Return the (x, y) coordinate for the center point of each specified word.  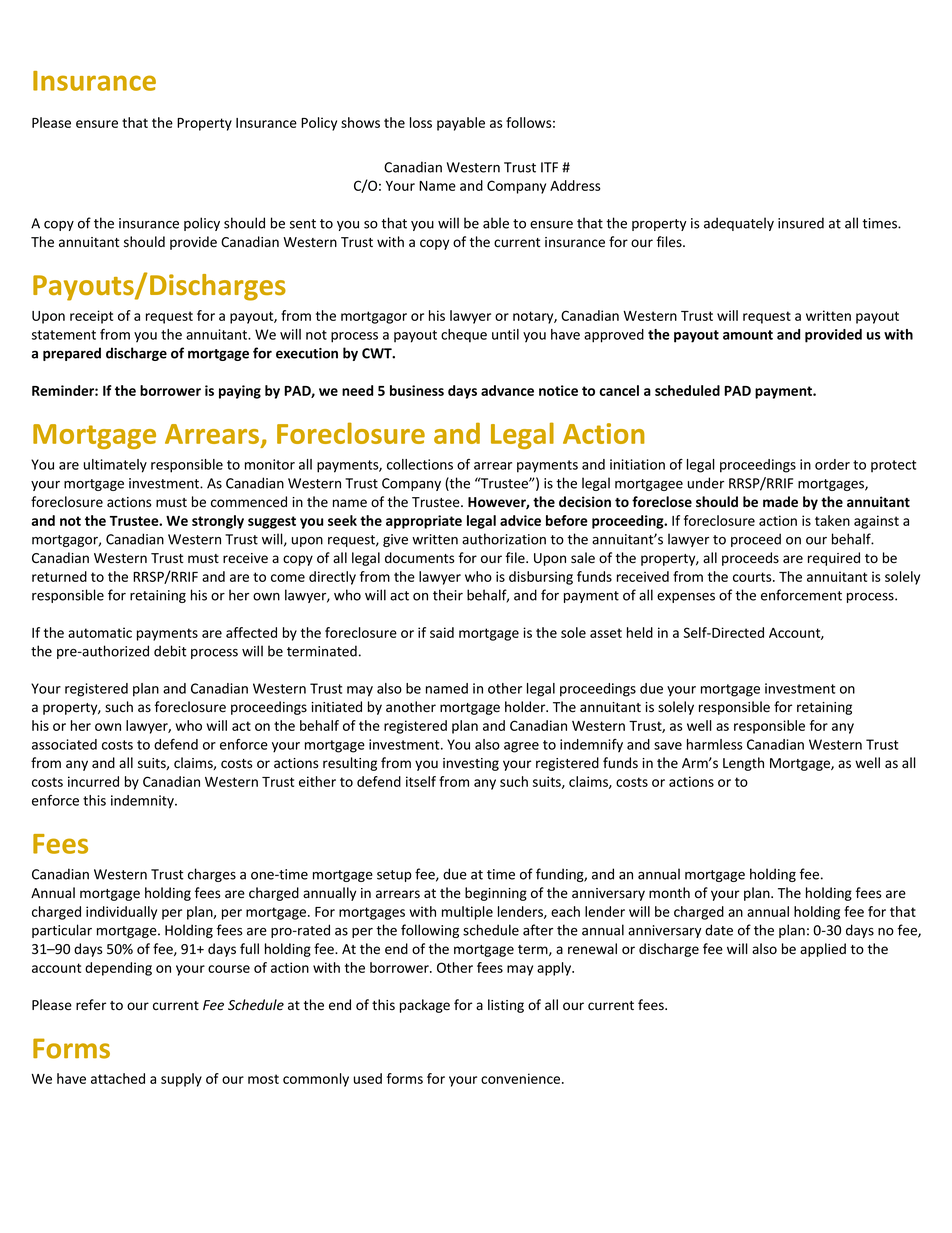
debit (170, 651)
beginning (496, 894)
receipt (91, 317)
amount (748, 335)
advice (520, 520)
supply (181, 1080)
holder (526, 707)
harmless (715, 744)
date (719, 930)
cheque (464, 336)
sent (303, 224)
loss (421, 122)
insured (801, 223)
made (780, 501)
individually (121, 913)
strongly (218, 522)
